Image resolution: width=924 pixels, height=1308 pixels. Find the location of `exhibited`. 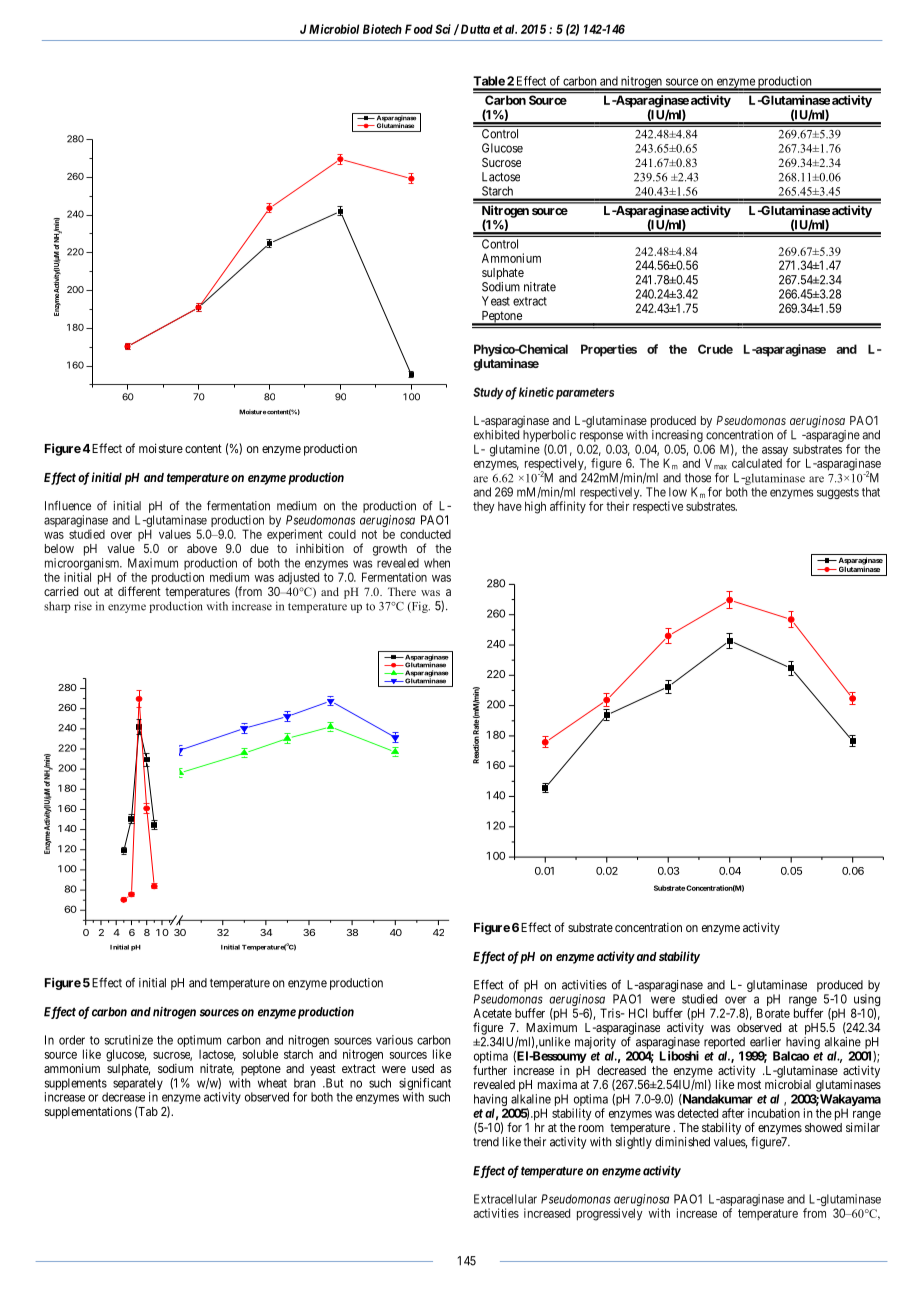

exhibited is located at coordinates (496, 435).
